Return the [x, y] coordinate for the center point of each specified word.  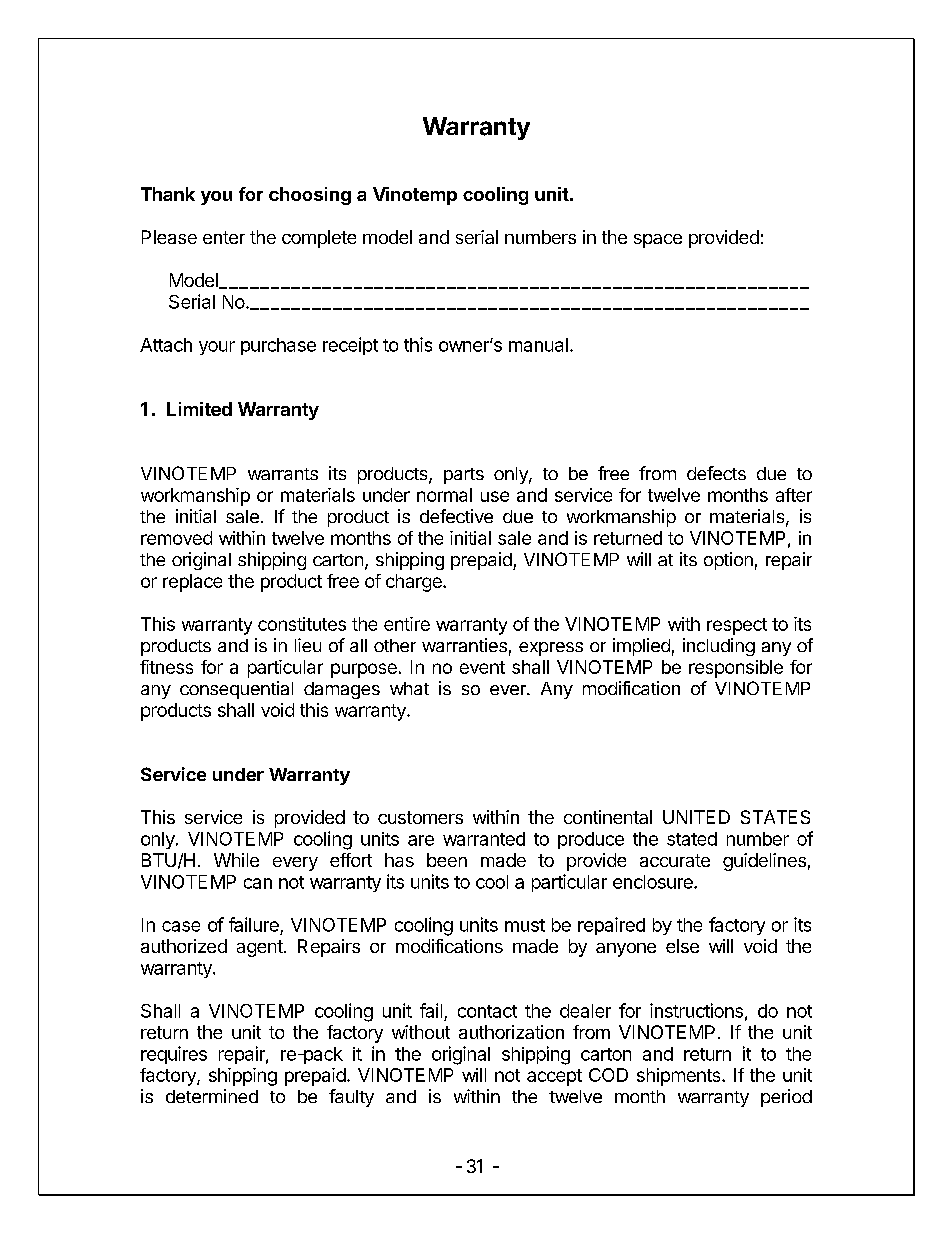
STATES [775, 817]
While [236, 860]
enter [224, 237]
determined [212, 1096]
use [495, 496]
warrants [283, 474]
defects [716, 473]
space [658, 241]
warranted [484, 839]
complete [319, 239]
